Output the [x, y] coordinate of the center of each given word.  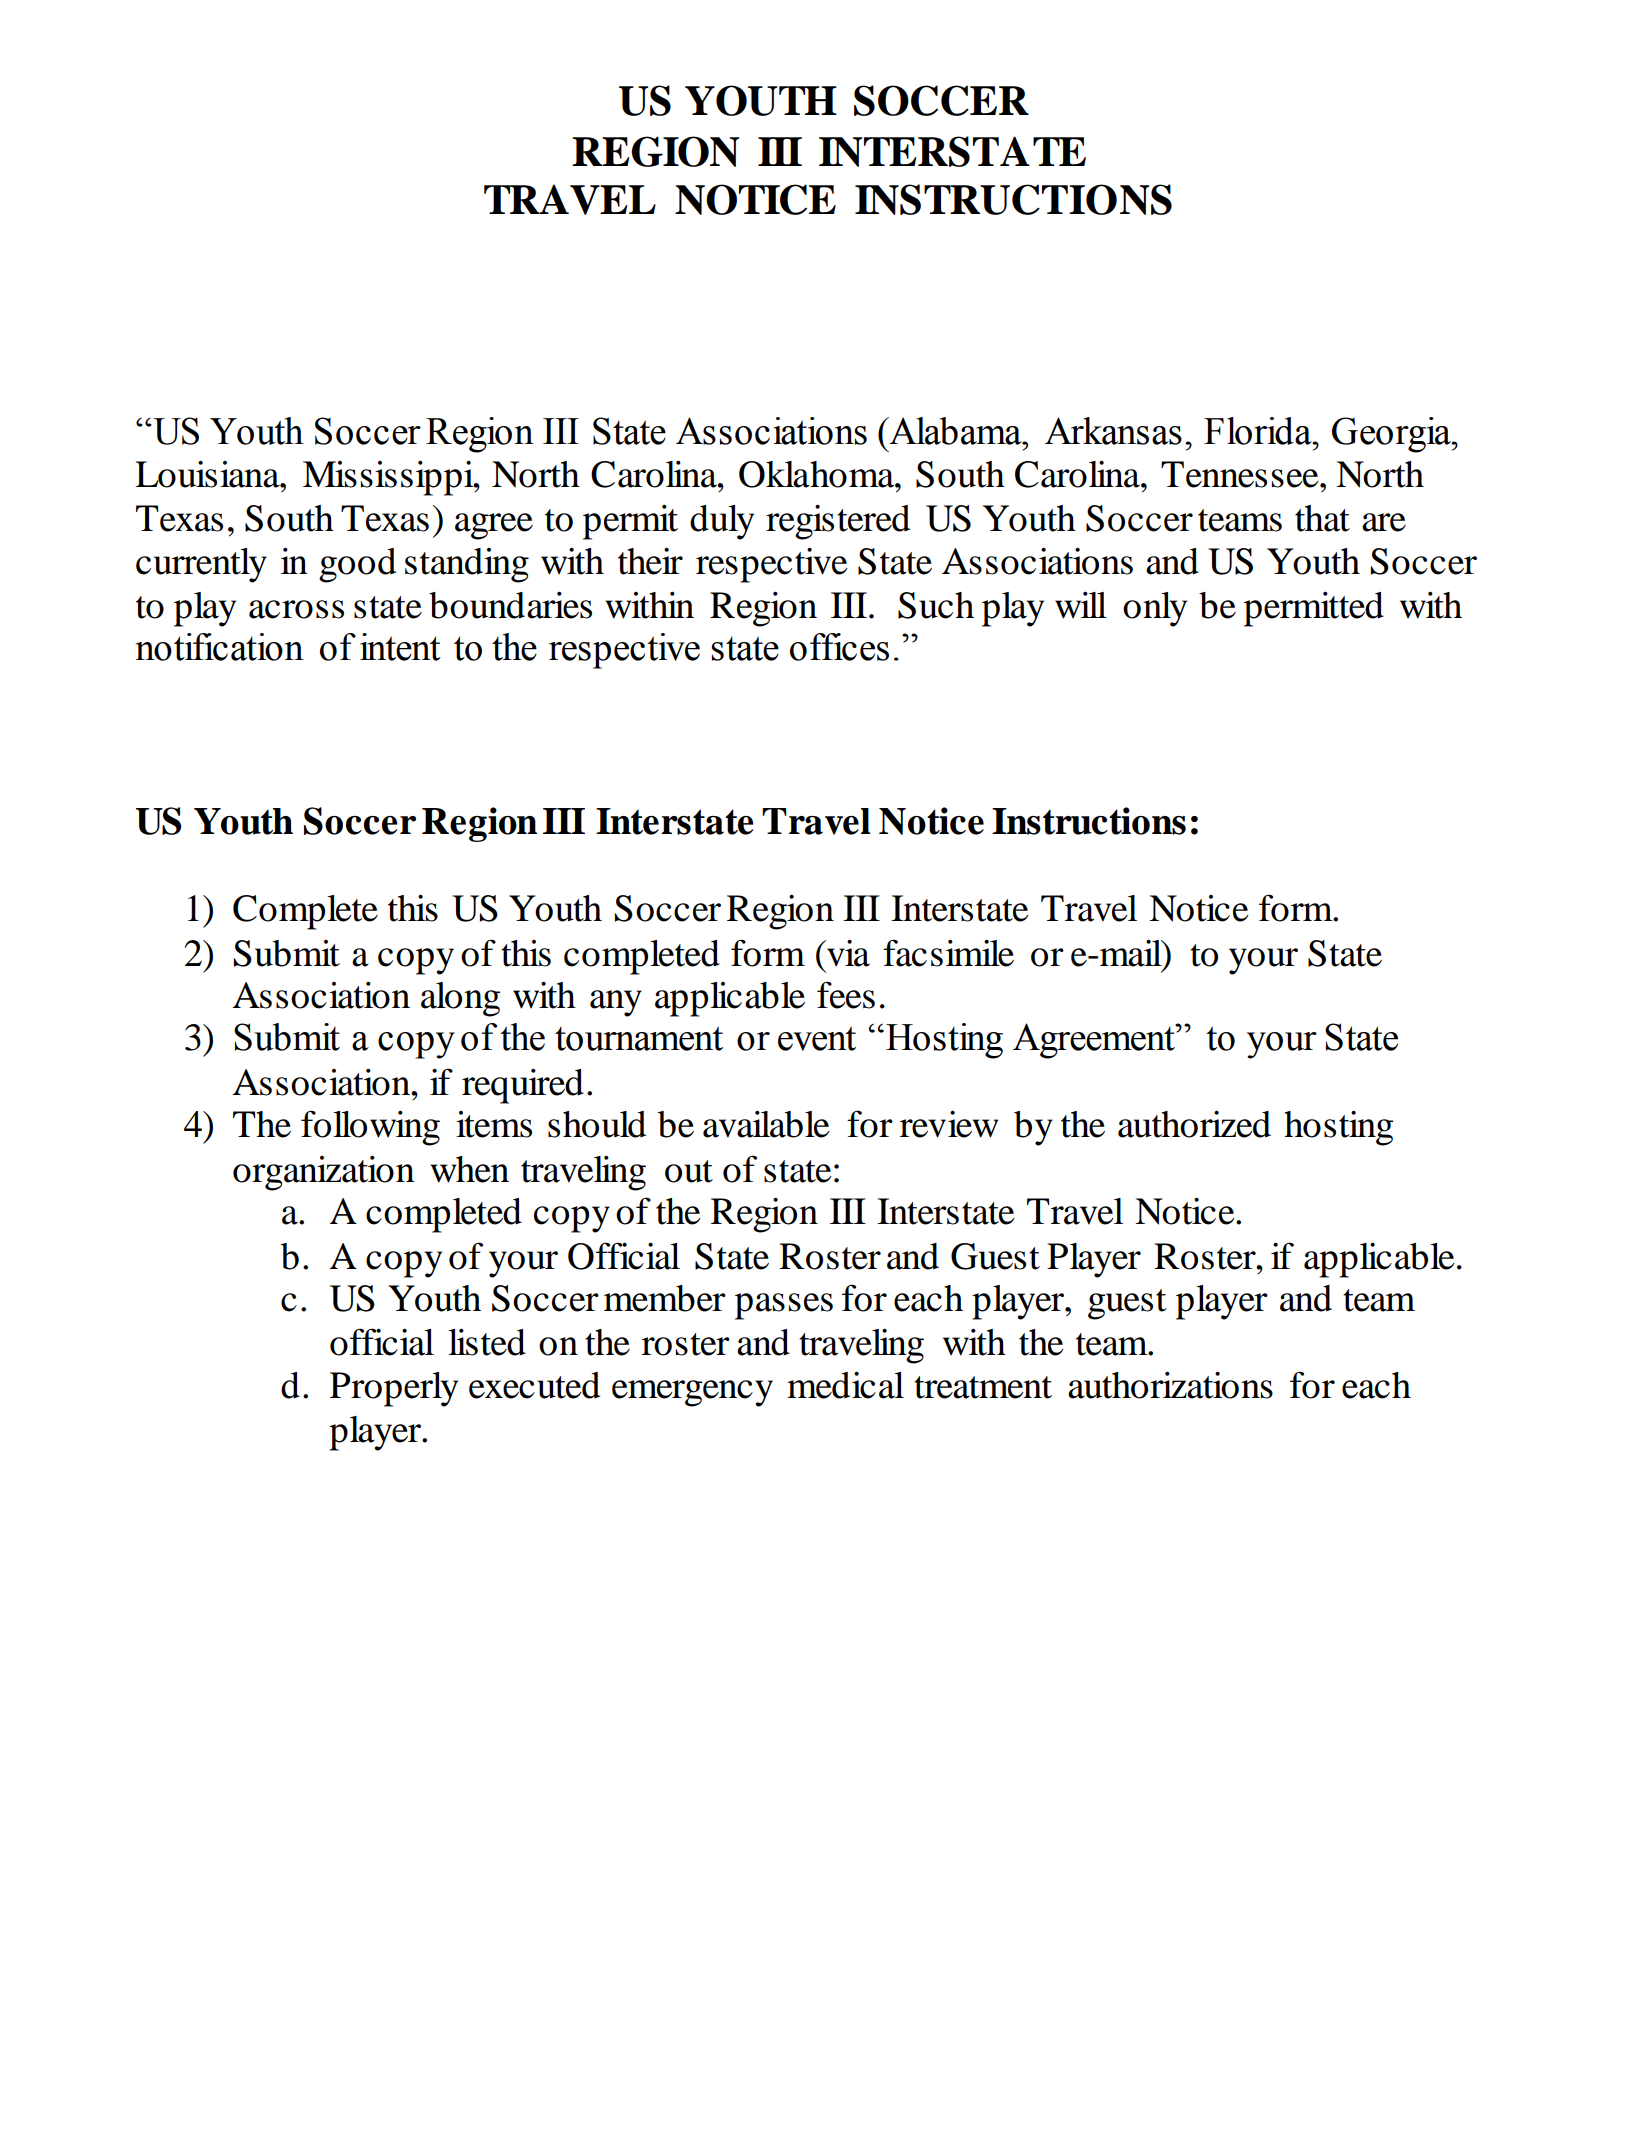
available [766, 1124]
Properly [394, 1389]
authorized [1194, 1124]
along [460, 999]
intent [400, 647]
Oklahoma [817, 474]
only [1155, 609]
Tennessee [1241, 474]
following [370, 1128]
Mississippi [389, 478]
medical [845, 1385]
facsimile [948, 953]
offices [839, 647]
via [847, 953]
